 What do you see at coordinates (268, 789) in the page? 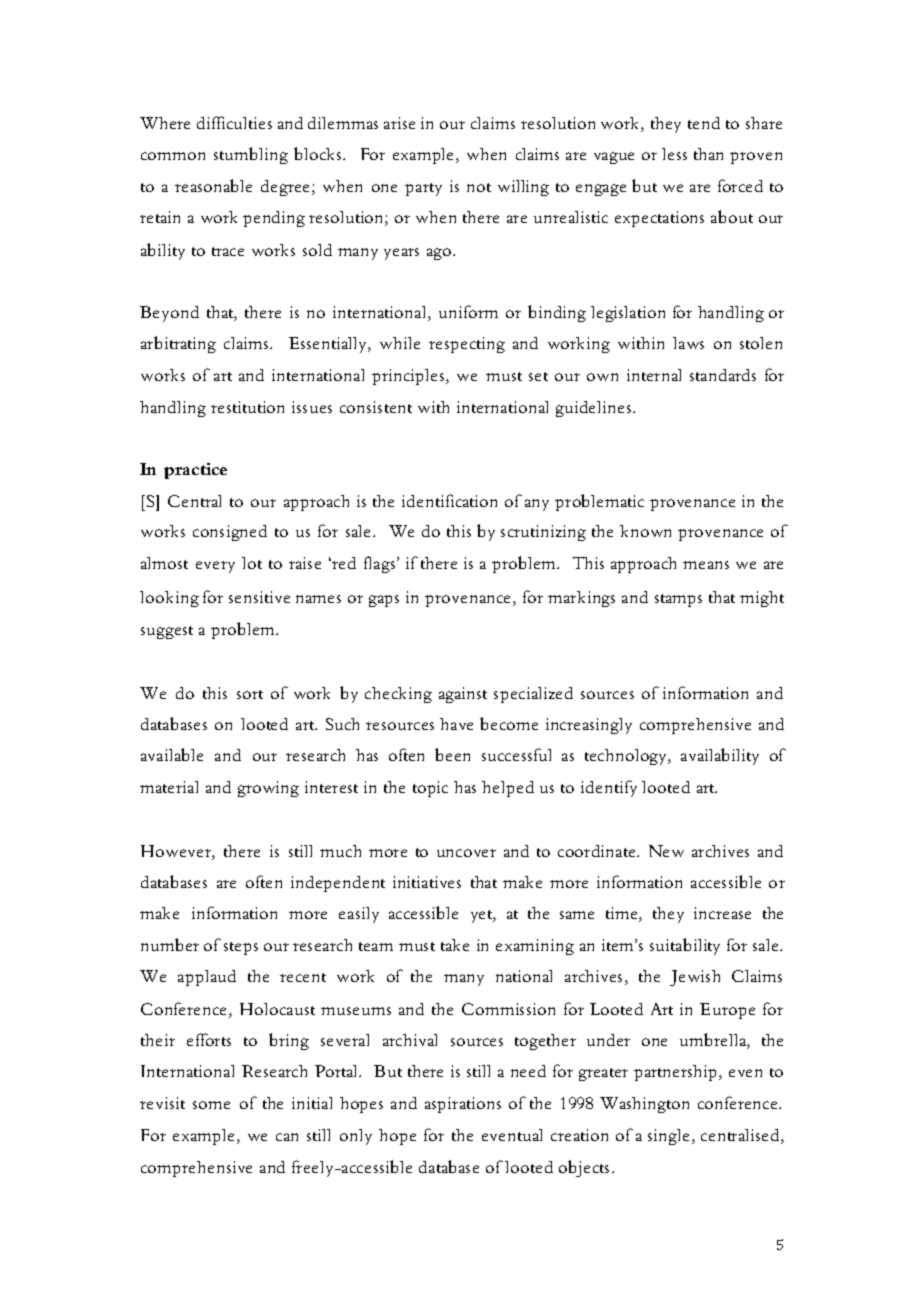
I see `growing` at bounding box center [268, 789].
